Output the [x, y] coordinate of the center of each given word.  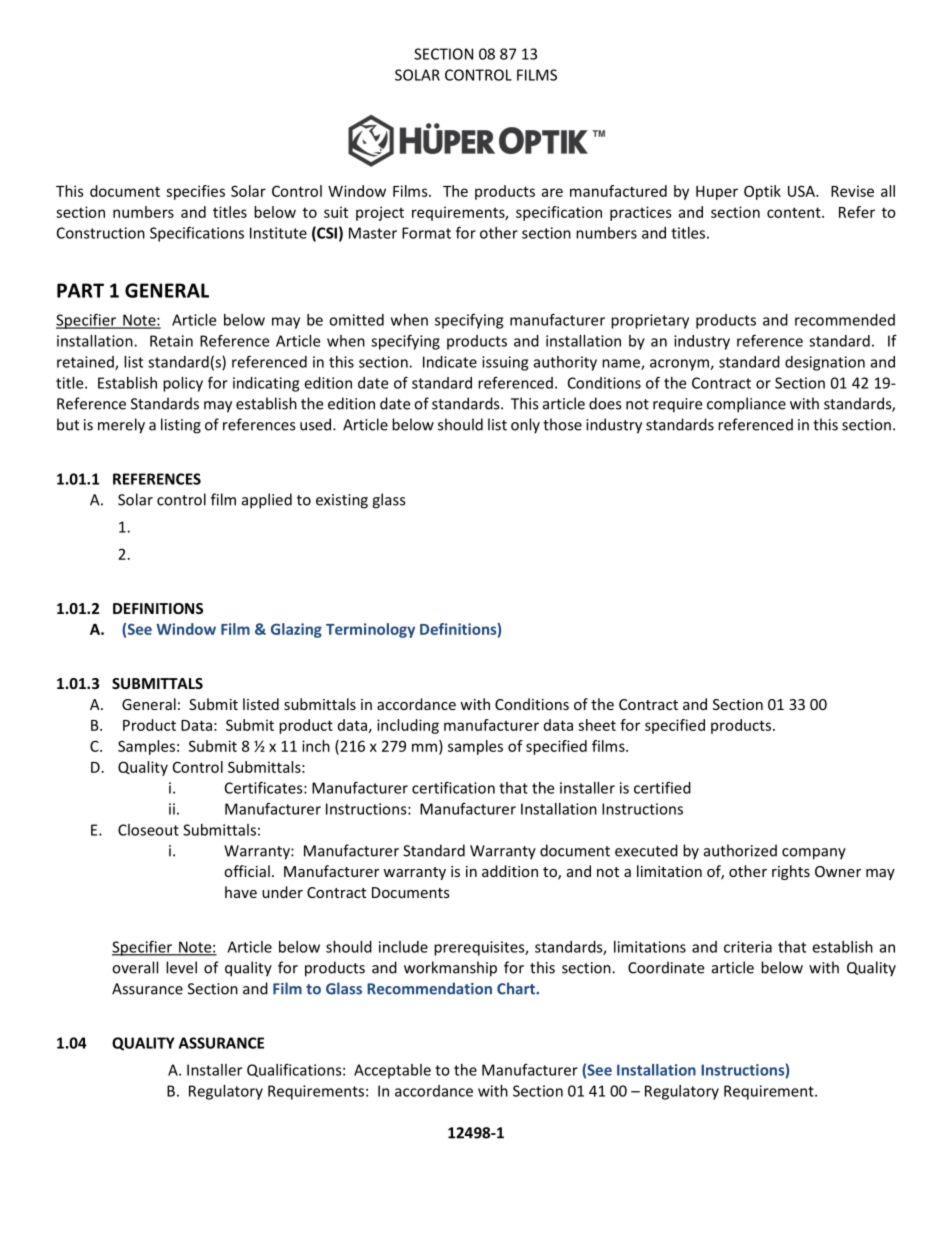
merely [121, 426]
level [181, 967]
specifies [195, 192]
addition [510, 871]
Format [426, 233]
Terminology [370, 630]
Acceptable [392, 1071]
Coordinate [666, 967]
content [795, 212]
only [525, 426]
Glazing [296, 630]
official [247, 871]
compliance [746, 405]
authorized [740, 850]
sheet [597, 725]
